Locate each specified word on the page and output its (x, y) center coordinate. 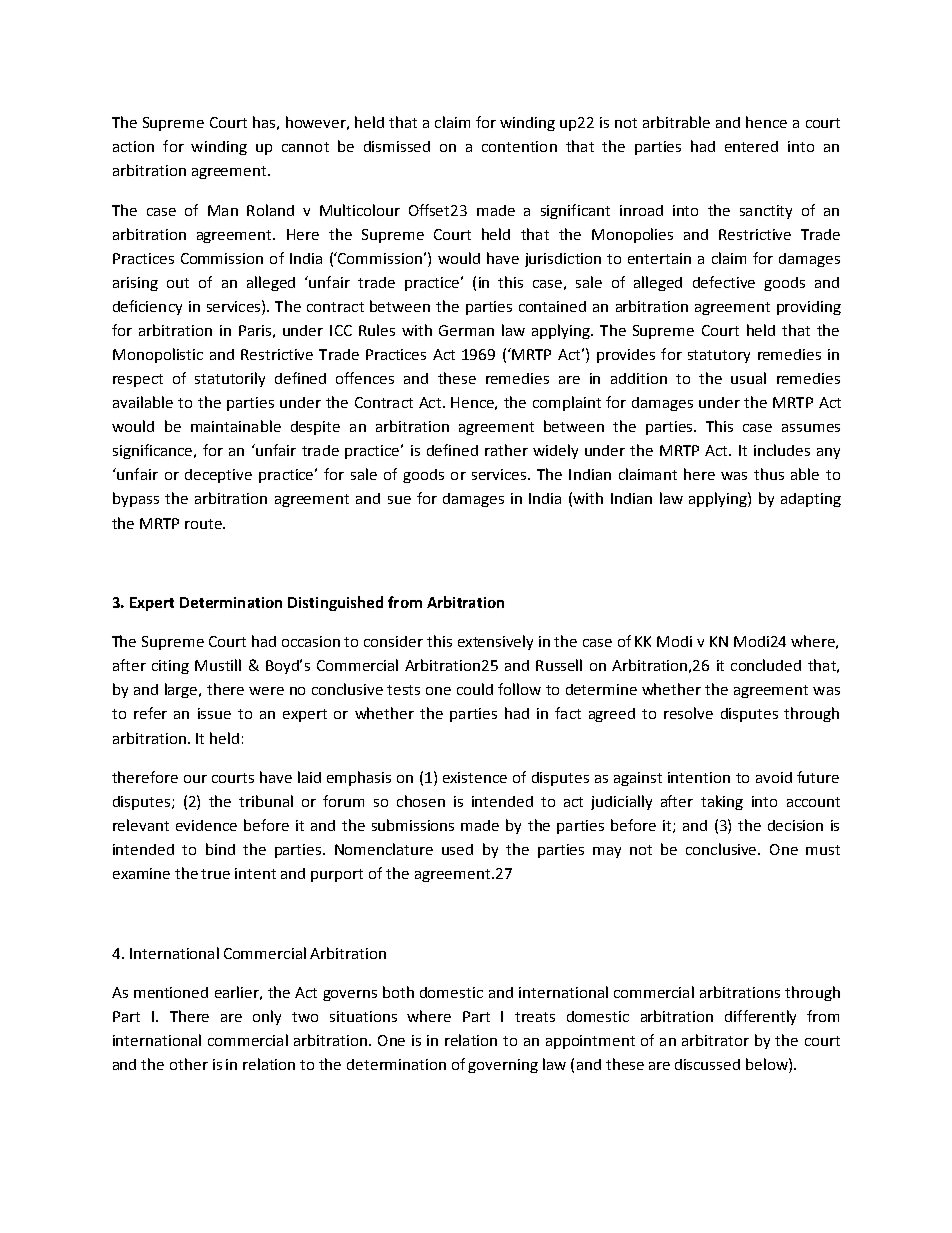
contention (519, 146)
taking (722, 802)
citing (170, 667)
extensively (495, 642)
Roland (270, 210)
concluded (766, 665)
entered (751, 146)
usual (748, 378)
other (189, 1064)
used (457, 849)
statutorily (230, 379)
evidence (206, 825)
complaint (567, 403)
